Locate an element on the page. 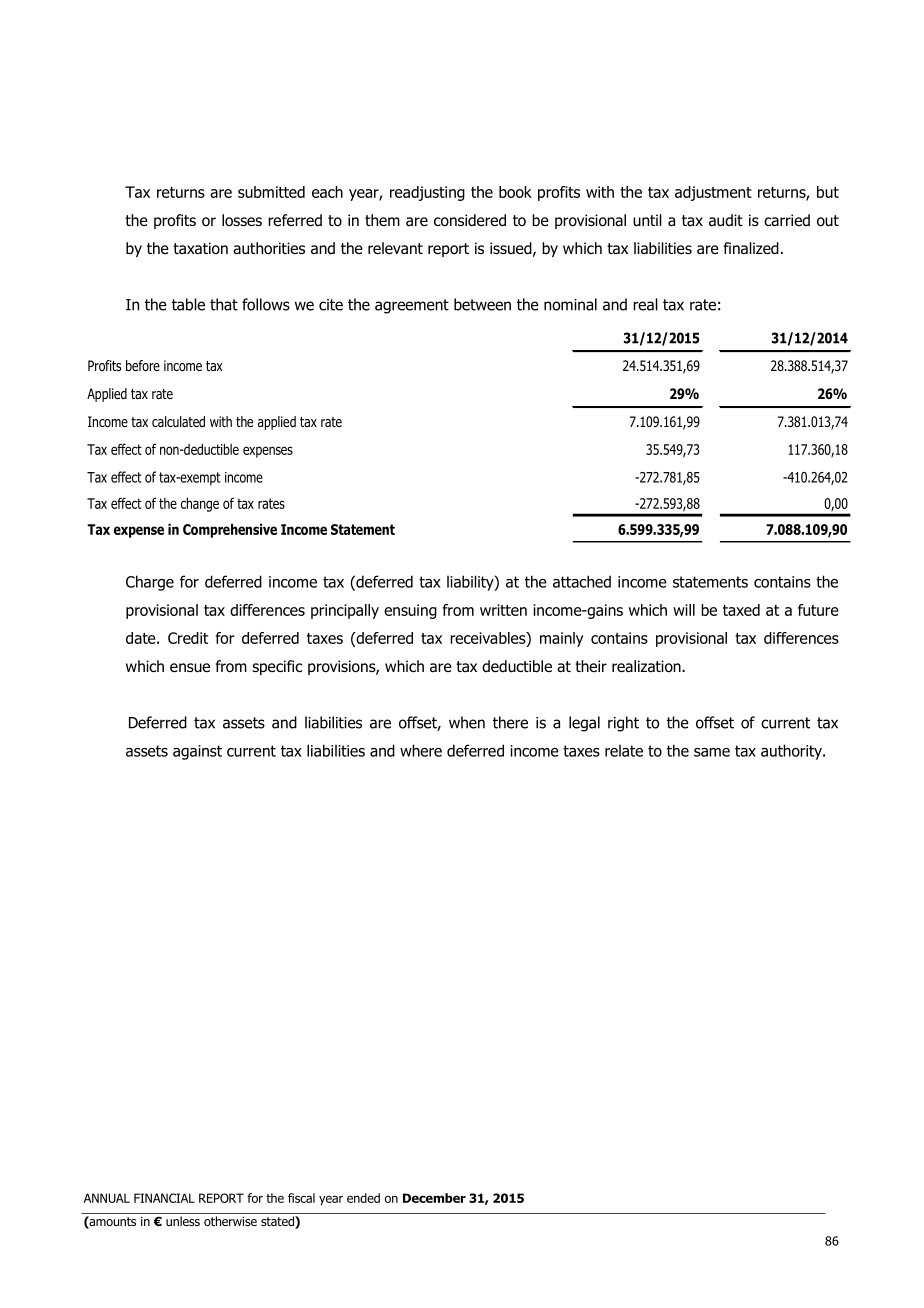 This document has height=1308, width=924. between is located at coordinates (482, 304).
